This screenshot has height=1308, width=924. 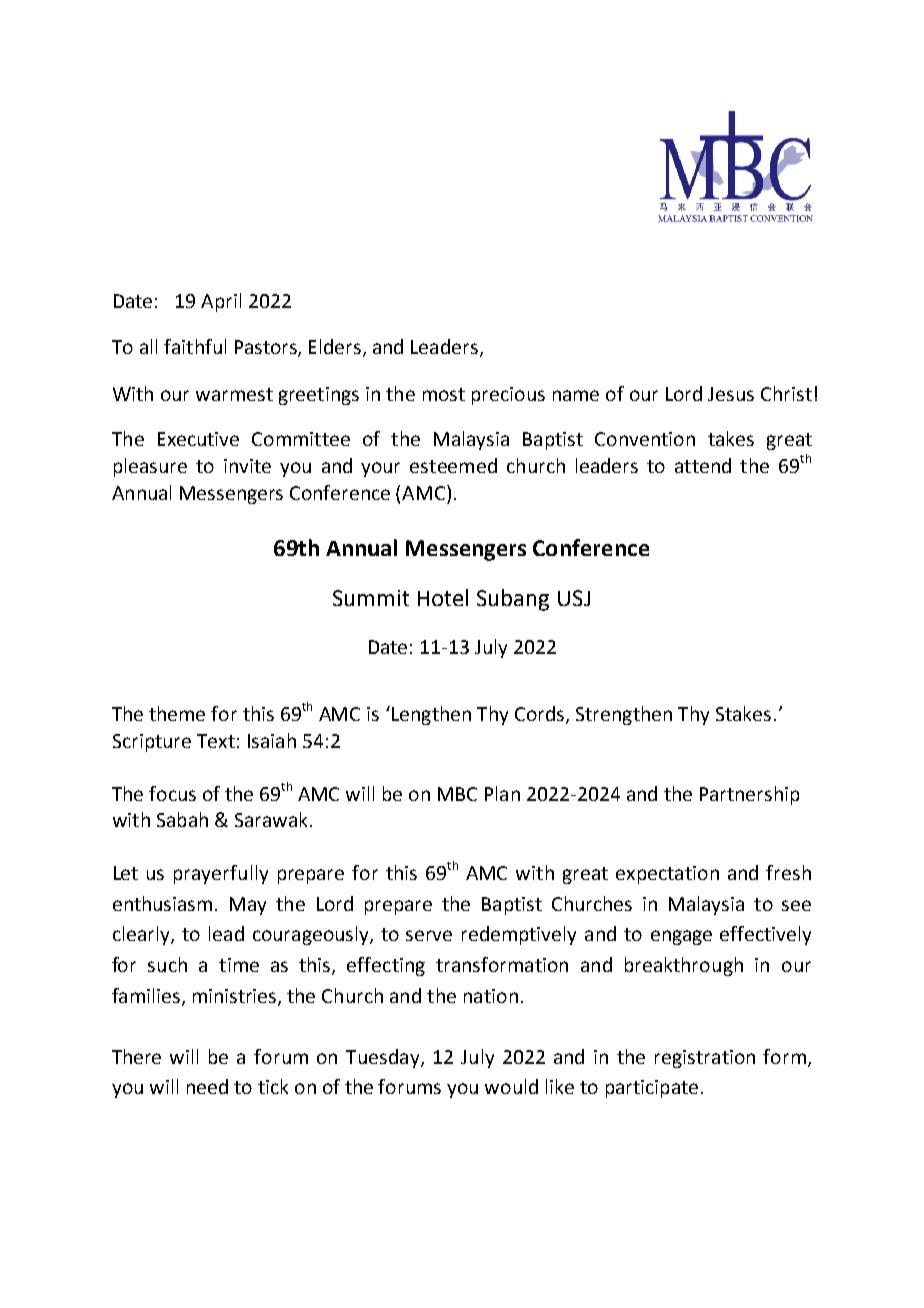 I want to click on Strengthen, so click(x=624, y=715).
